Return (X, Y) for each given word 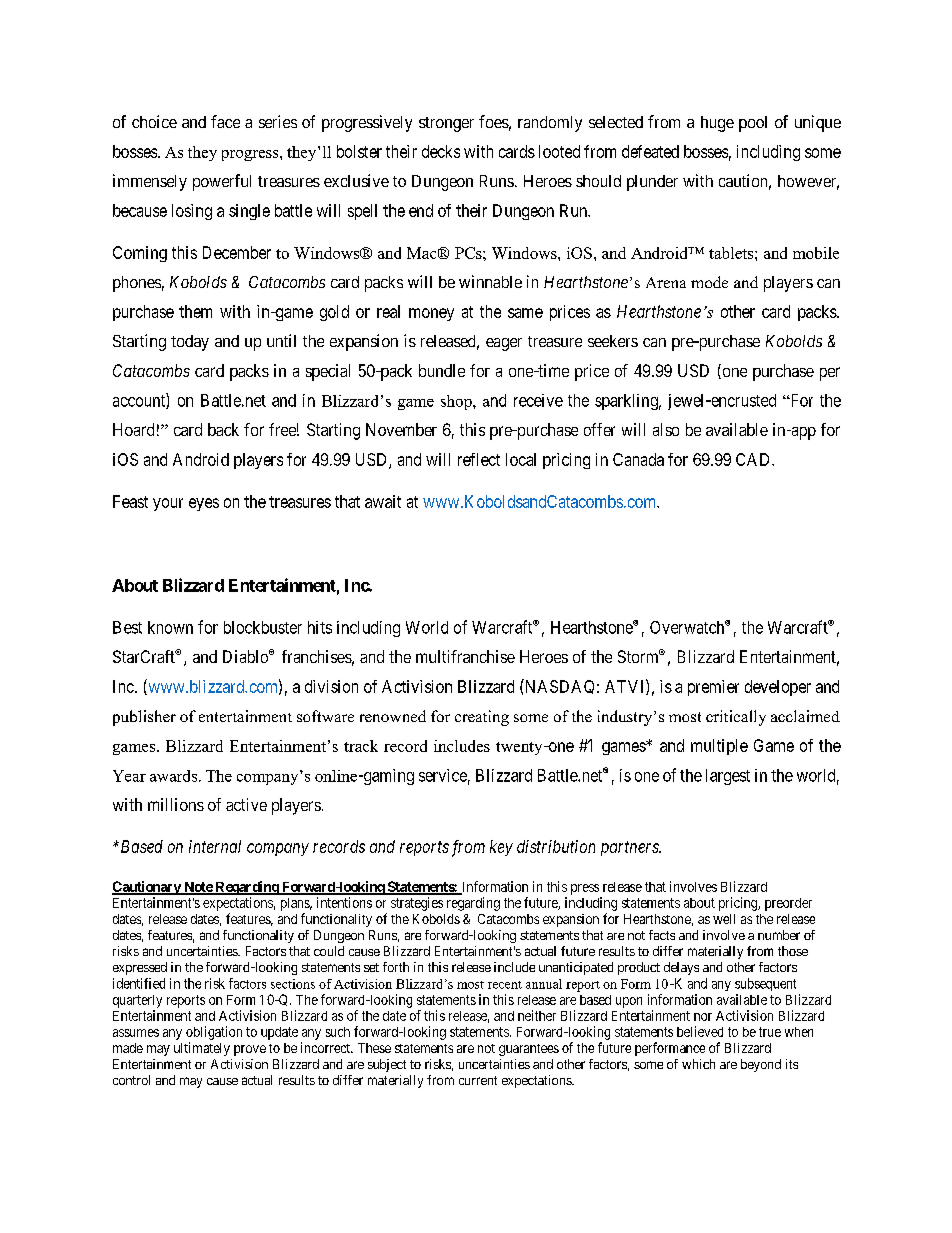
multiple (719, 747)
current (478, 1080)
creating (482, 718)
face (225, 121)
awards (173, 776)
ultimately (202, 1049)
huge (717, 124)
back (223, 429)
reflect (479, 459)
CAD (754, 459)
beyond (761, 1065)
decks (441, 151)
